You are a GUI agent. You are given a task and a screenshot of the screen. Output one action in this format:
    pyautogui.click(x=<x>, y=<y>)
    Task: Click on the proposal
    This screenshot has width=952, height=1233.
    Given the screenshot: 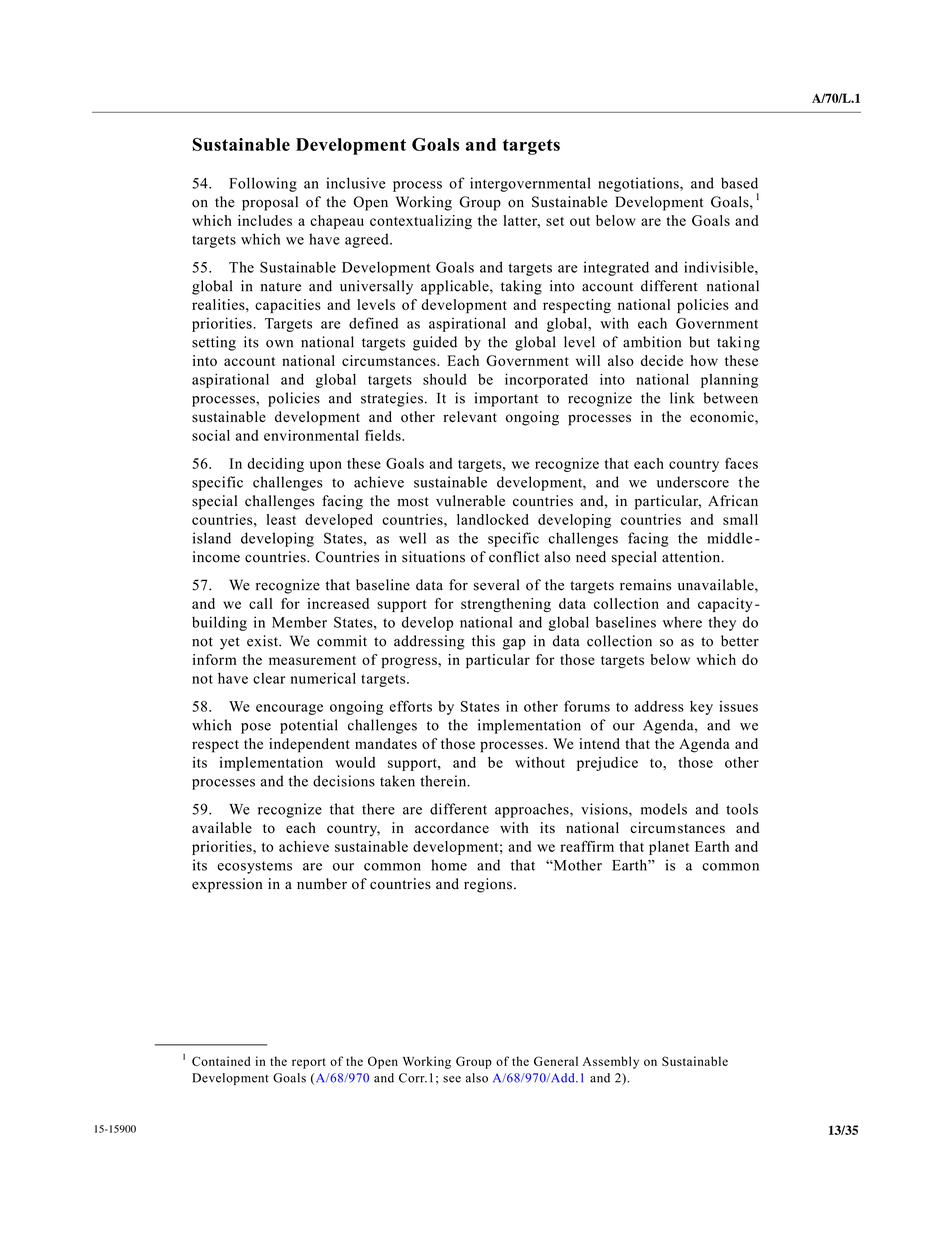 What is the action you would take?
    pyautogui.click(x=270, y=203)
